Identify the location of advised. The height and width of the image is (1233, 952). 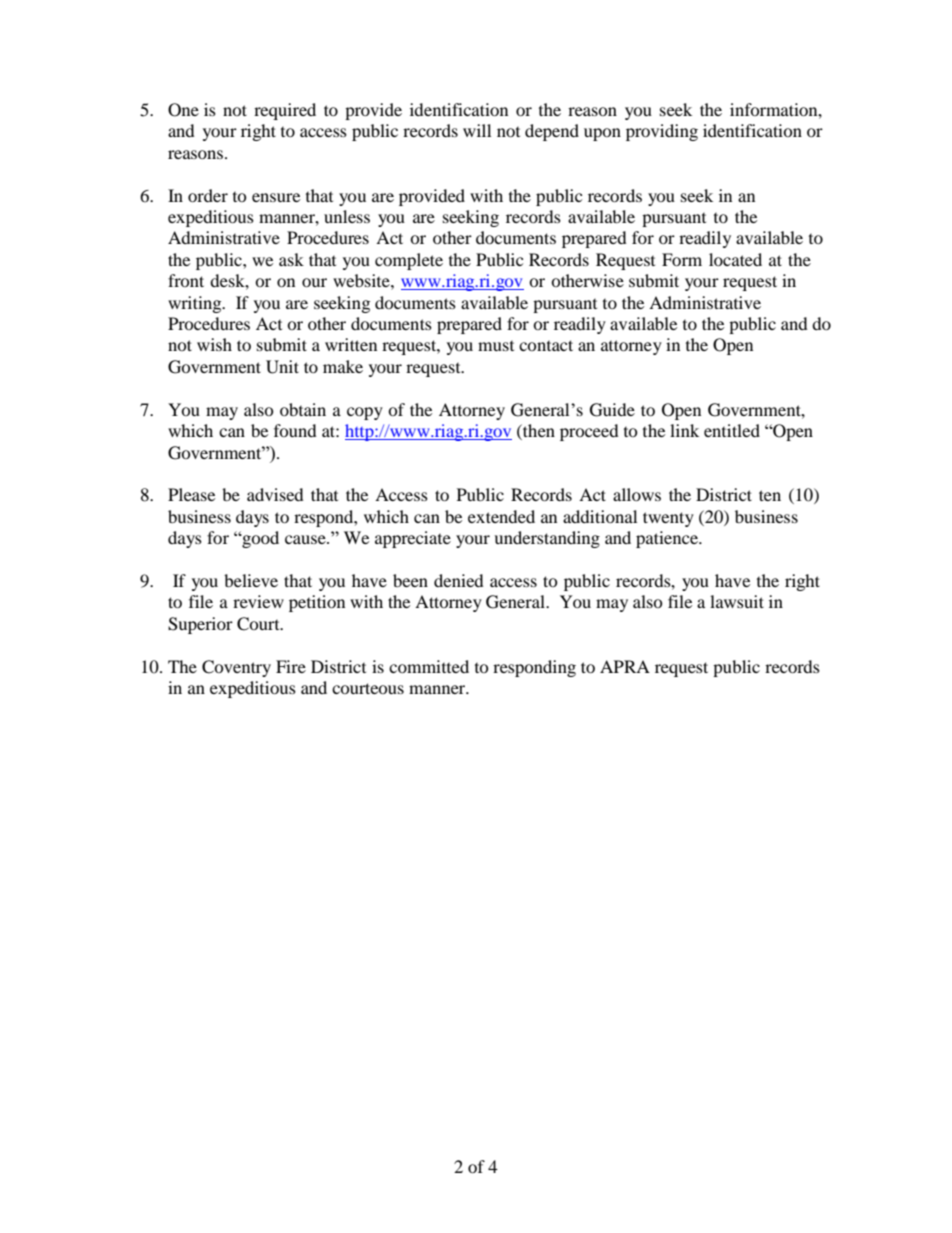
(275, 494).
